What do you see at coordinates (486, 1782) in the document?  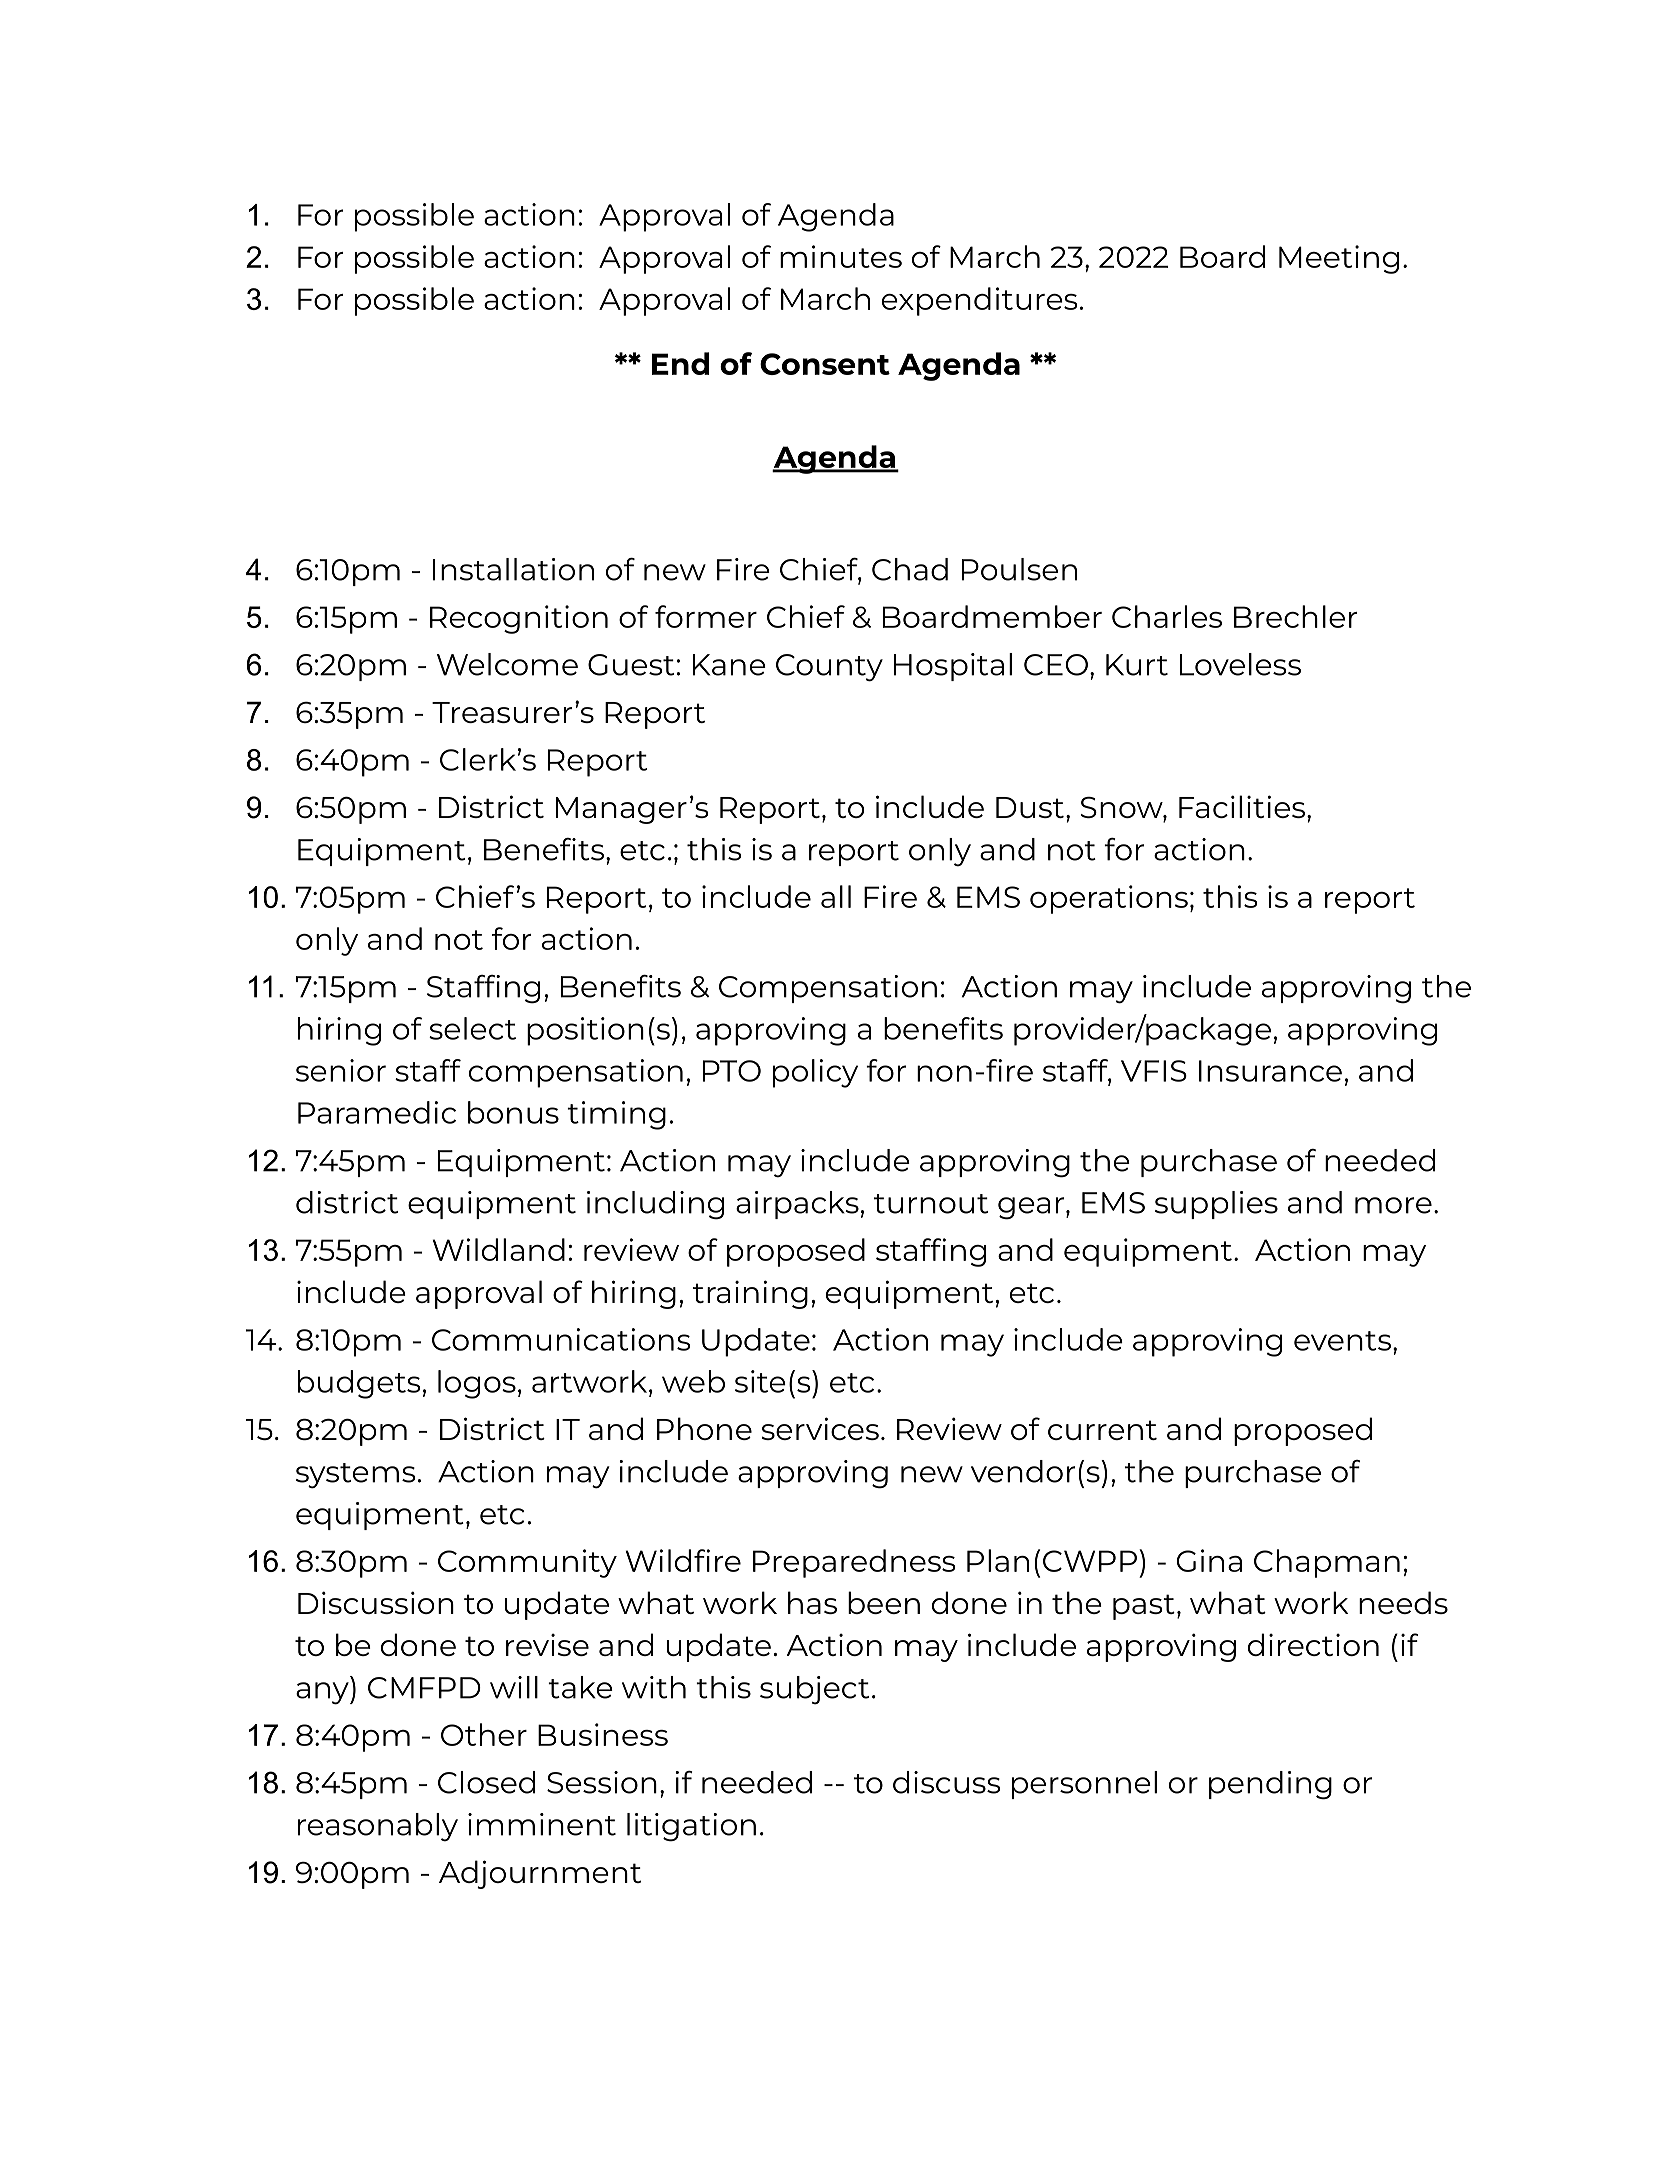 I see `Closed` at bounding box center [486, 1782].
